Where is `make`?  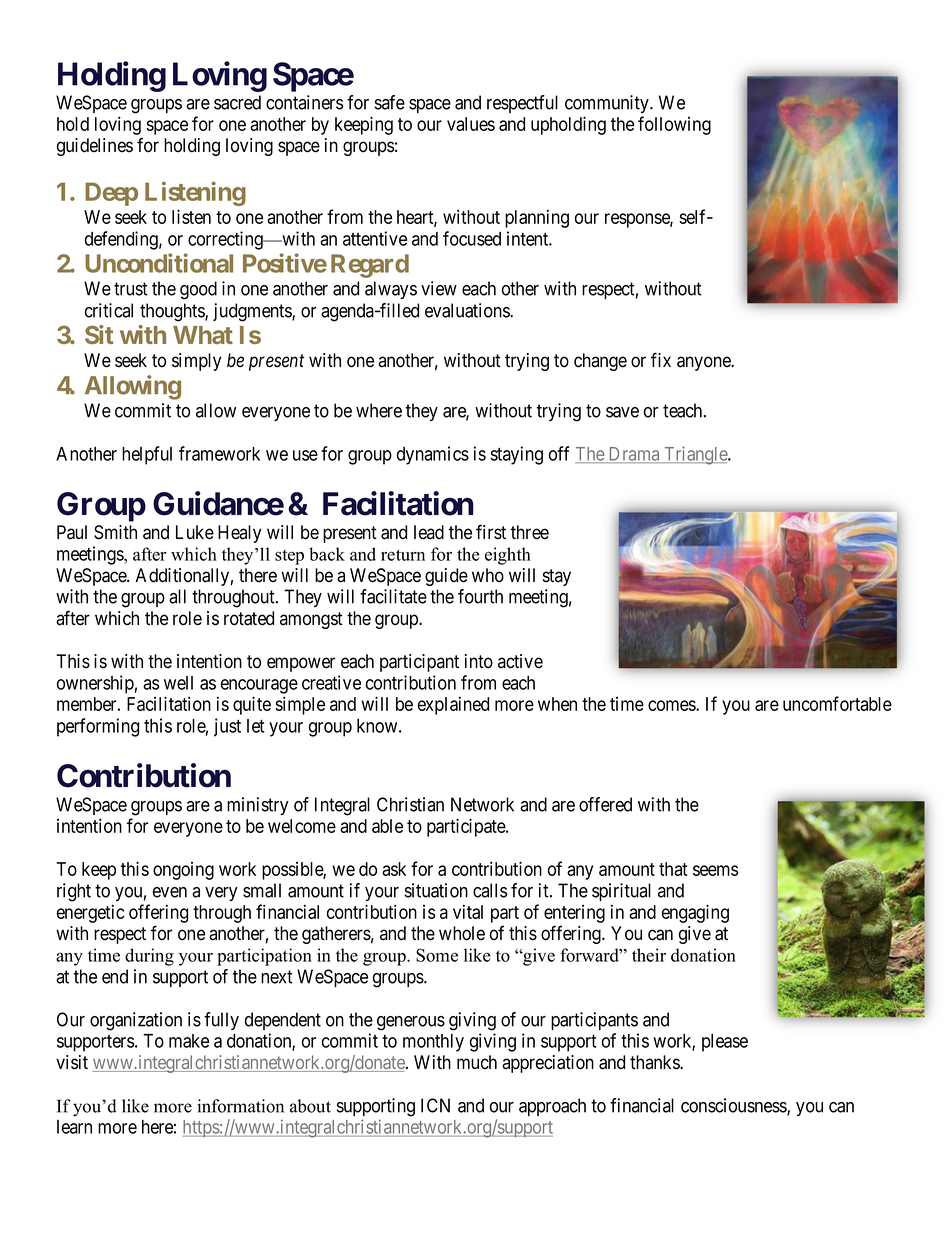
make is located at coordinates (189, 1041).
